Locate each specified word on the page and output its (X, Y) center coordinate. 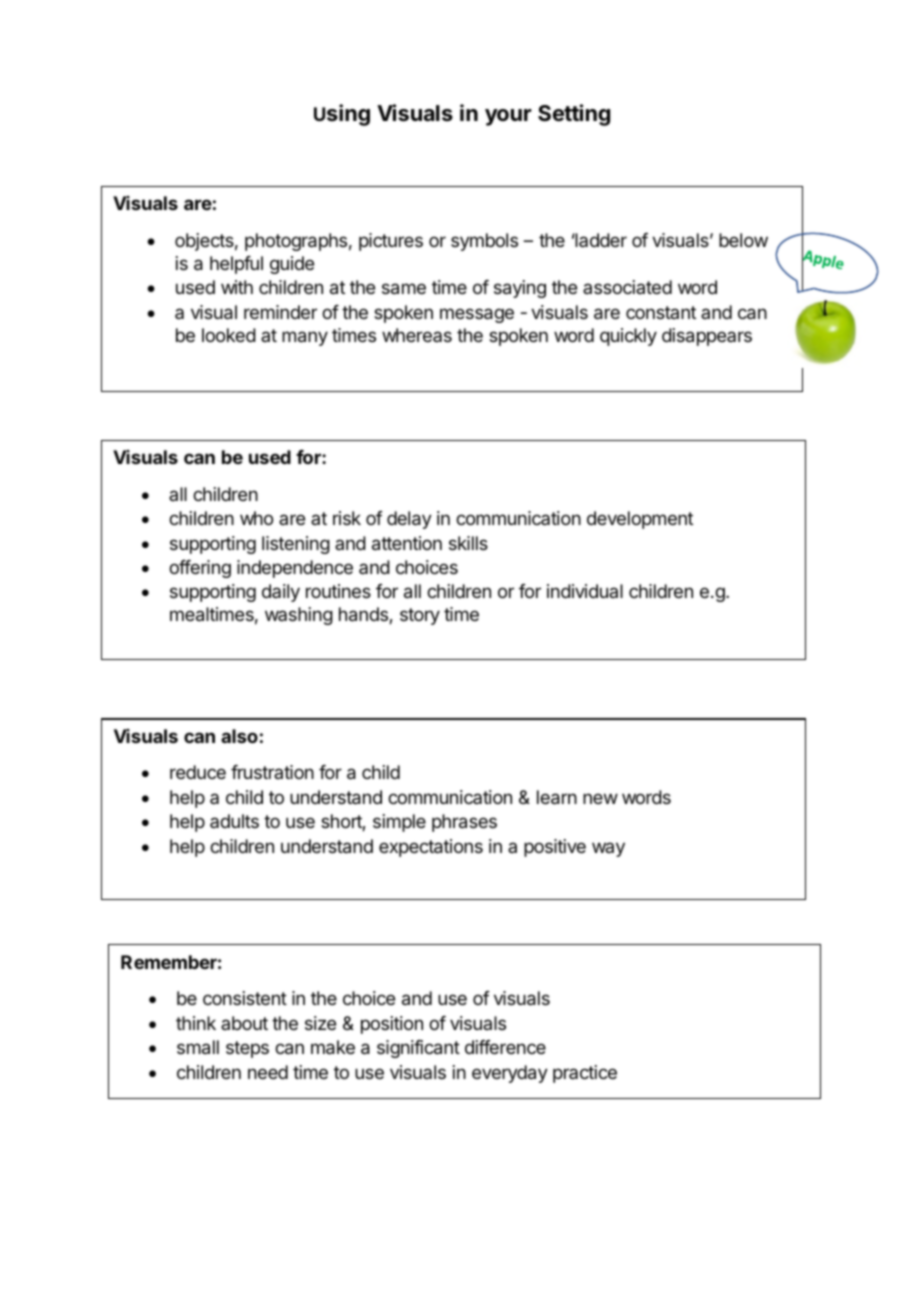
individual (585, 591)
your (508, 117)
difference (505, 1047)
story (420, 616)
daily (281, 593)
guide (292, 265)
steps (247, 1049)
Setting (574, 115)
